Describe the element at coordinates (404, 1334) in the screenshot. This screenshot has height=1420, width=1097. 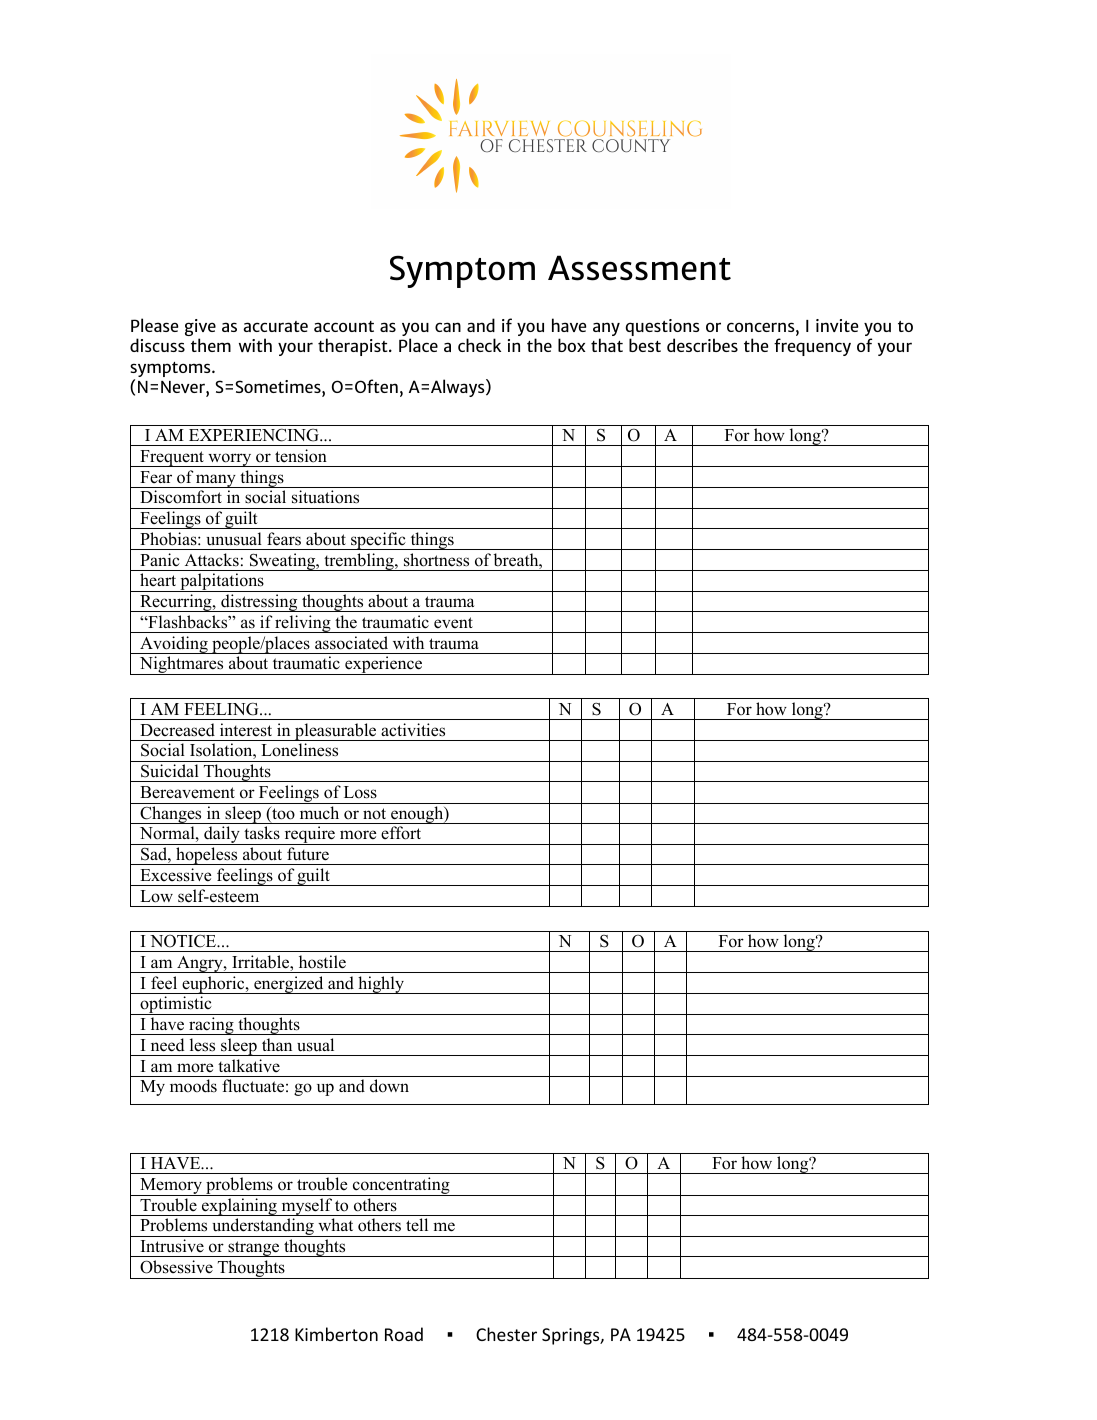
I see `Road` at that location.
